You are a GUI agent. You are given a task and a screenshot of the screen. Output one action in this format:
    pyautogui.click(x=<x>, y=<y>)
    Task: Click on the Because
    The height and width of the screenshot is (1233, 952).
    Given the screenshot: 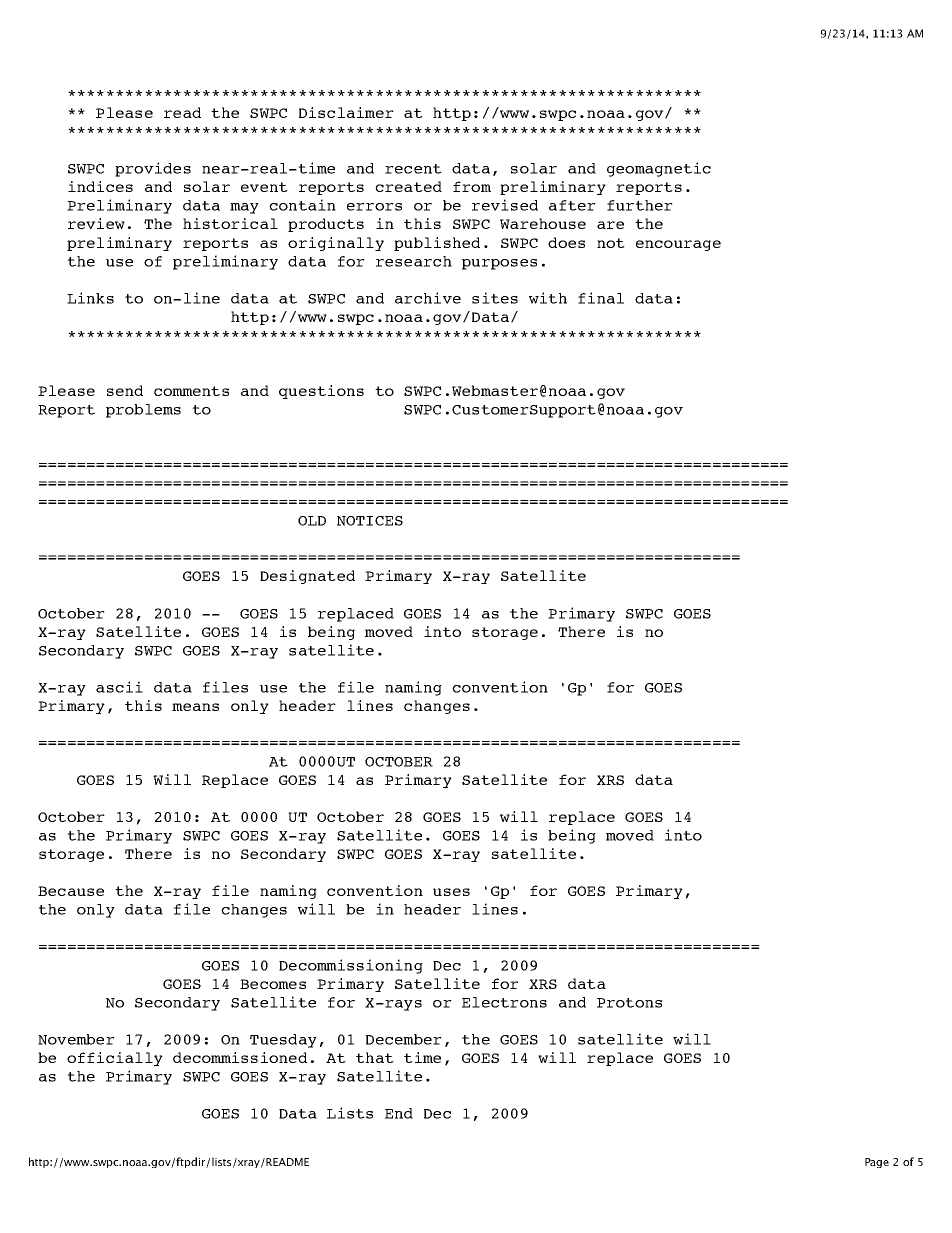 What is the action you would take?
    pyautogui.click(x=71, y=891)
